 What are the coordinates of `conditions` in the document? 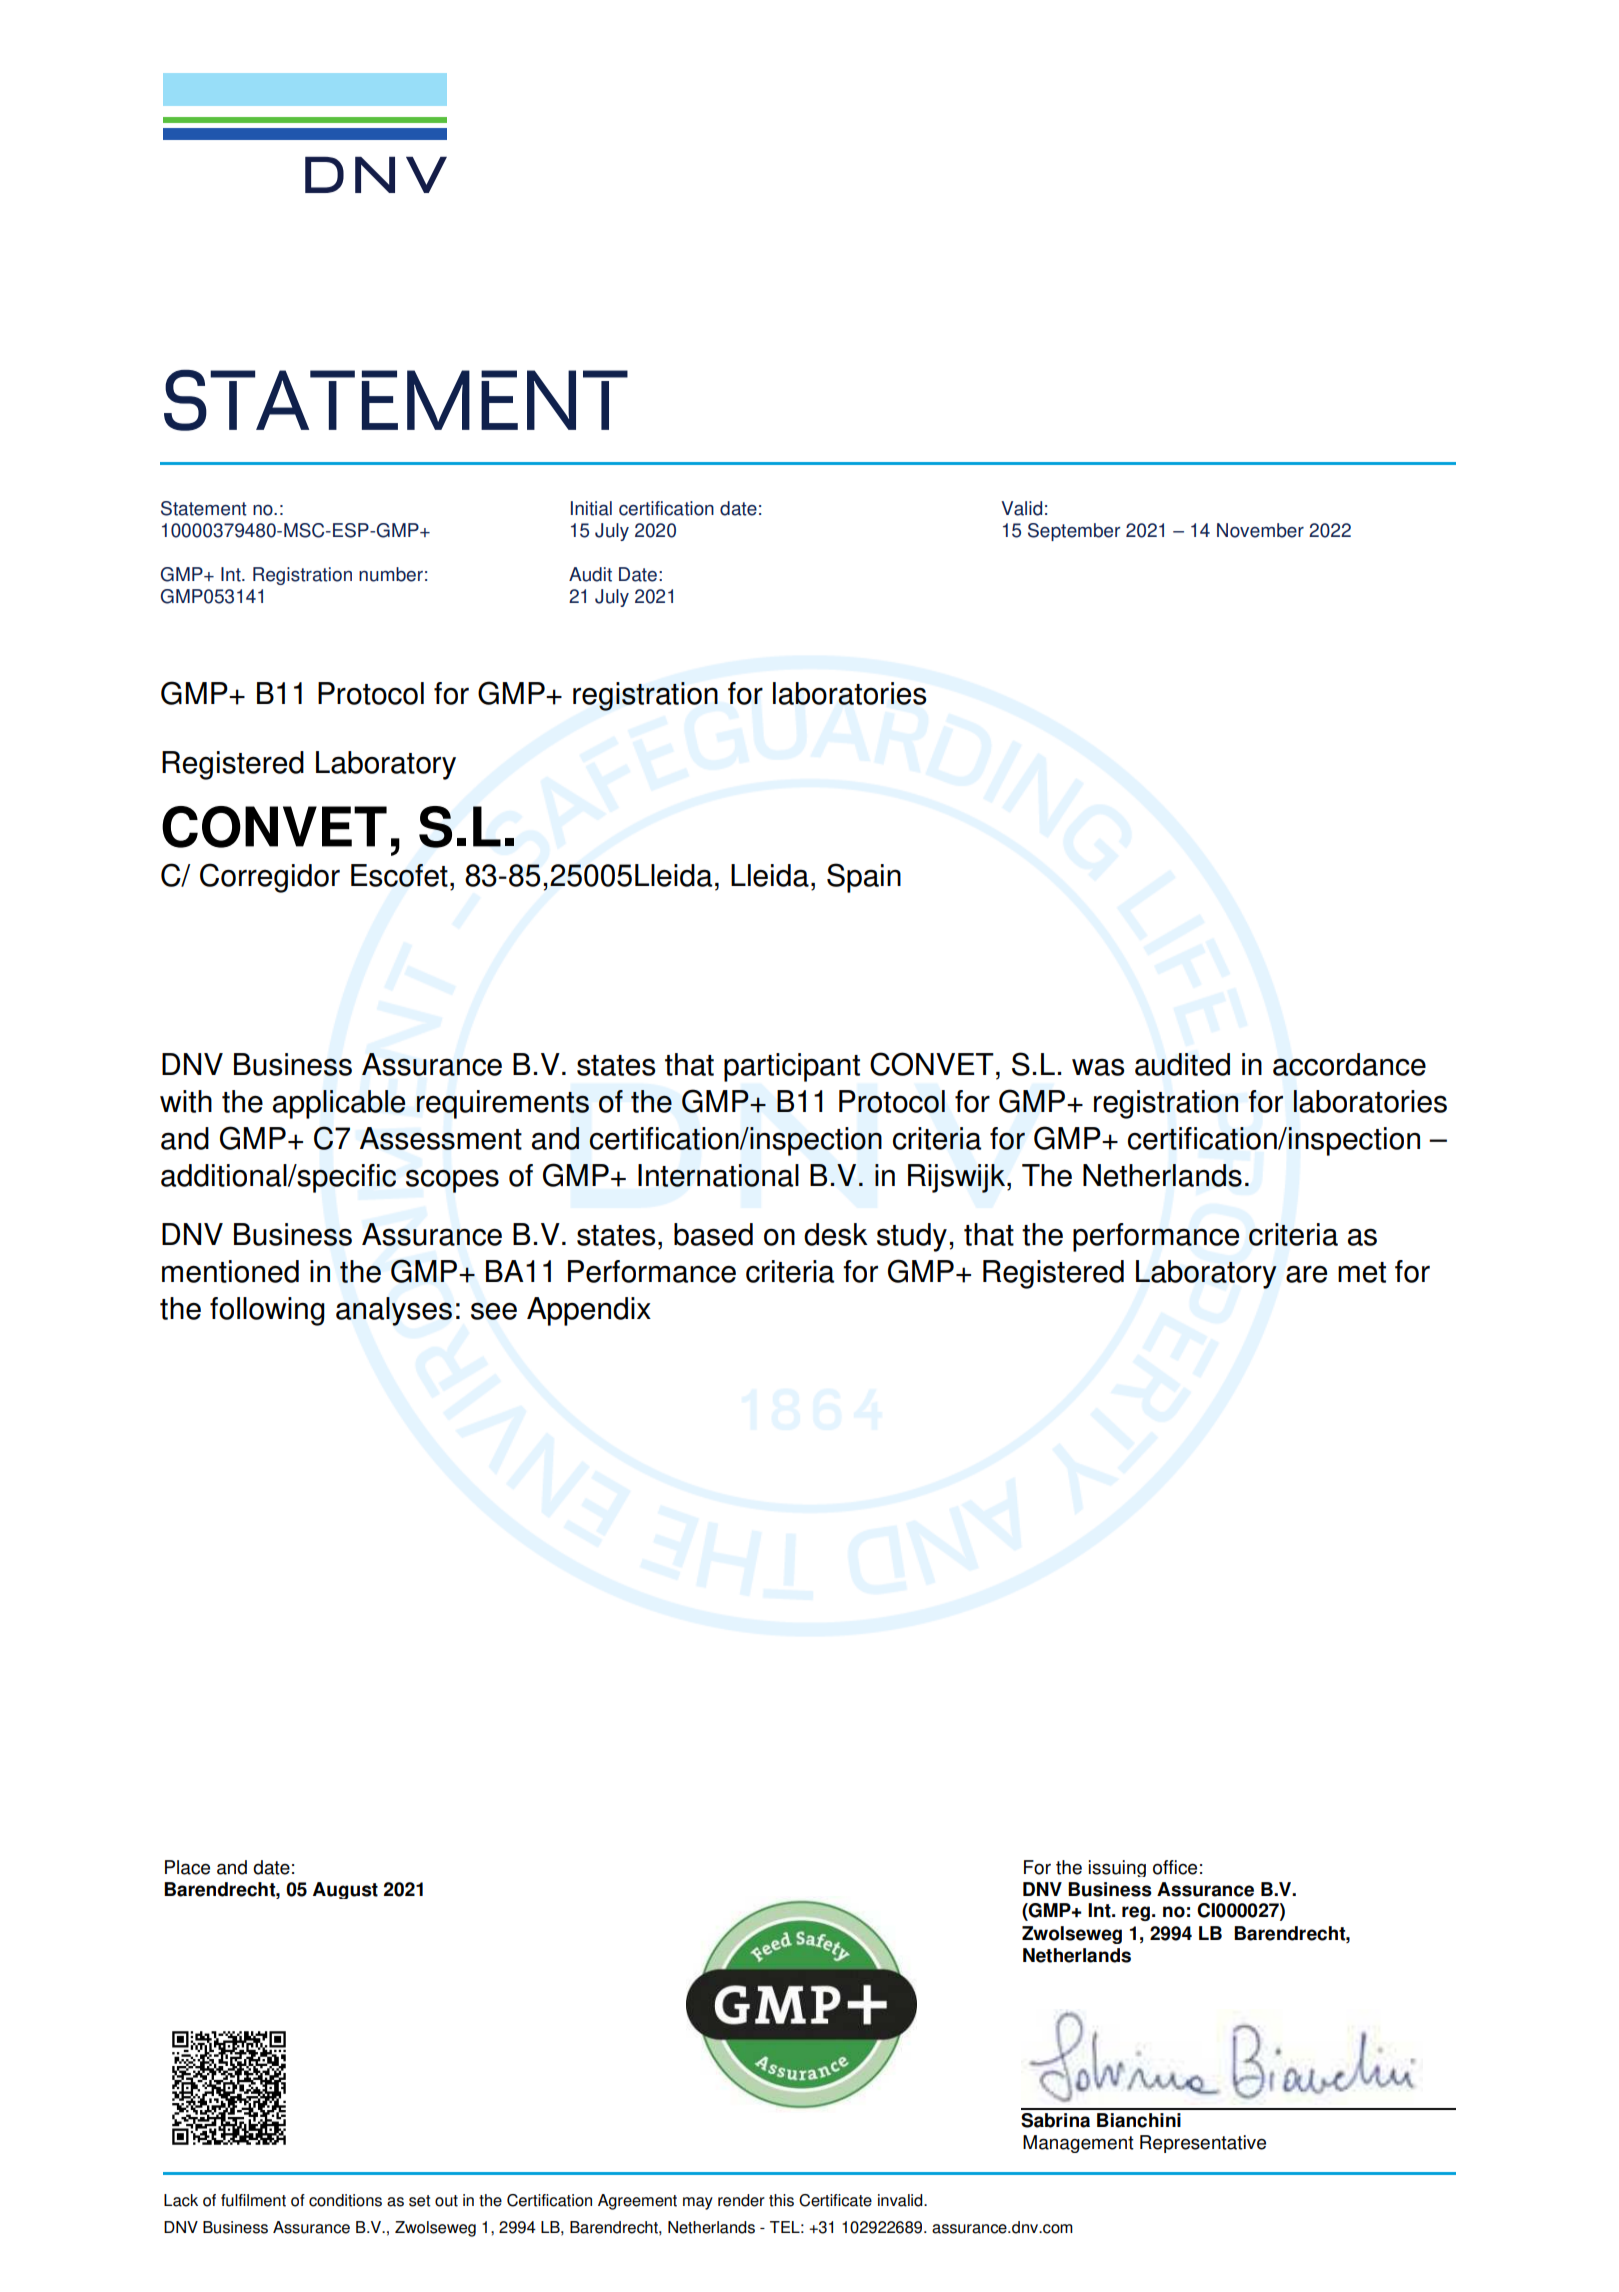 It's located at (345, 2200).
